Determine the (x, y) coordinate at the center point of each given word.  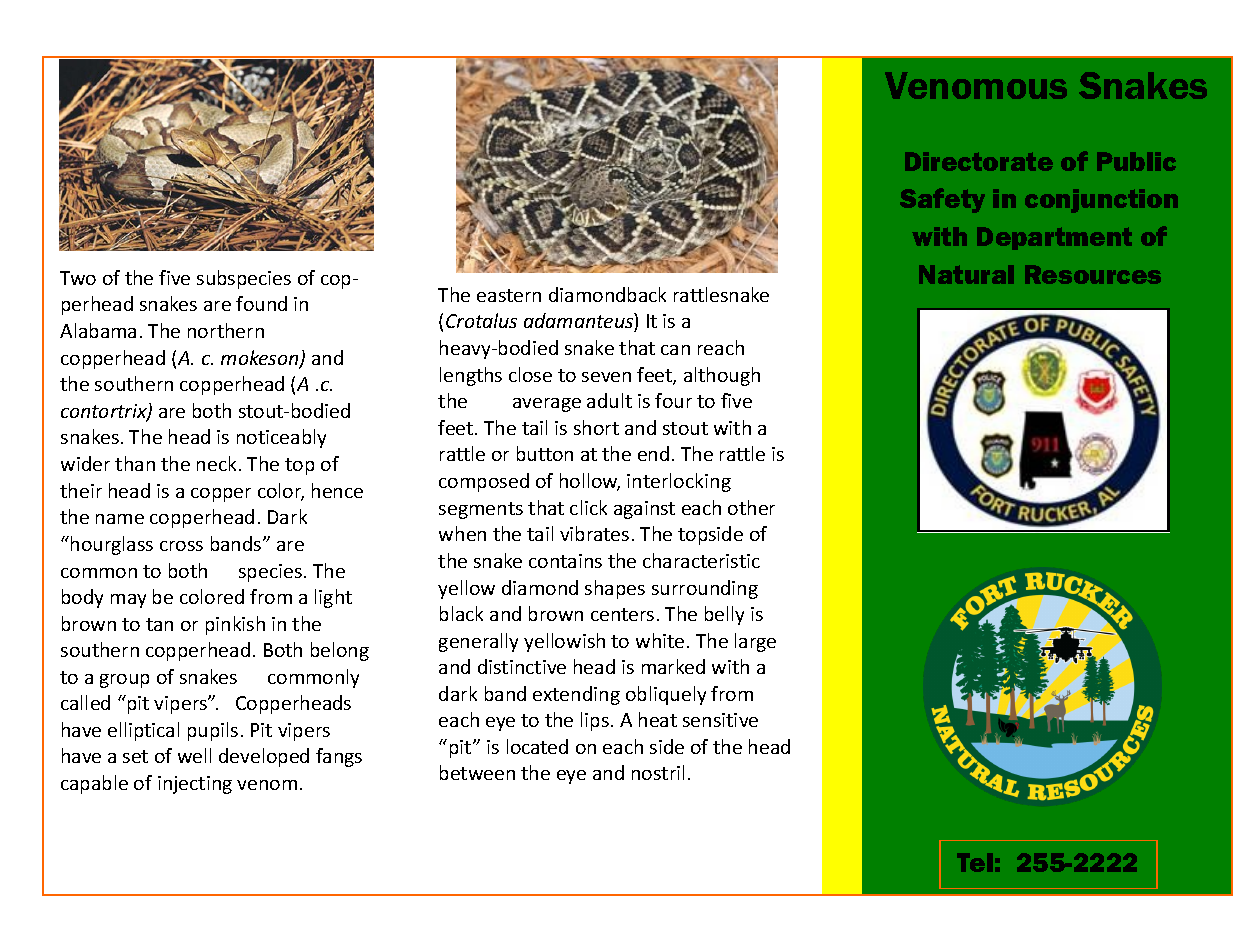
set (135, 756)
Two (78, 278)
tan (159, 624)
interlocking (679, 482)
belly (724, 615)
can (675, 350)
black (461, 613)
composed (484, 482)
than (135, 463)
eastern (509, 295)
